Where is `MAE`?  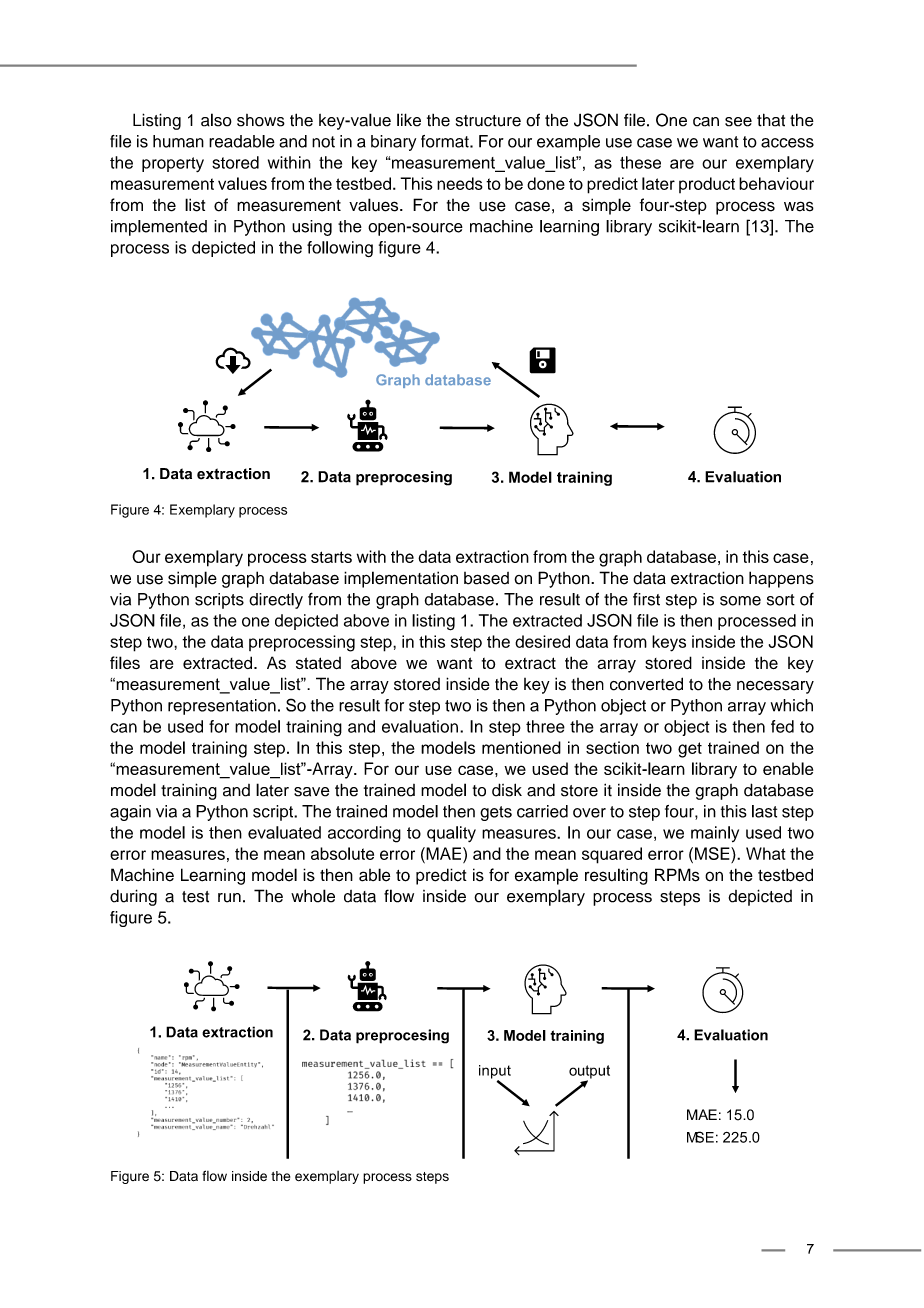 MAE is located at coordinates (444, 853).
